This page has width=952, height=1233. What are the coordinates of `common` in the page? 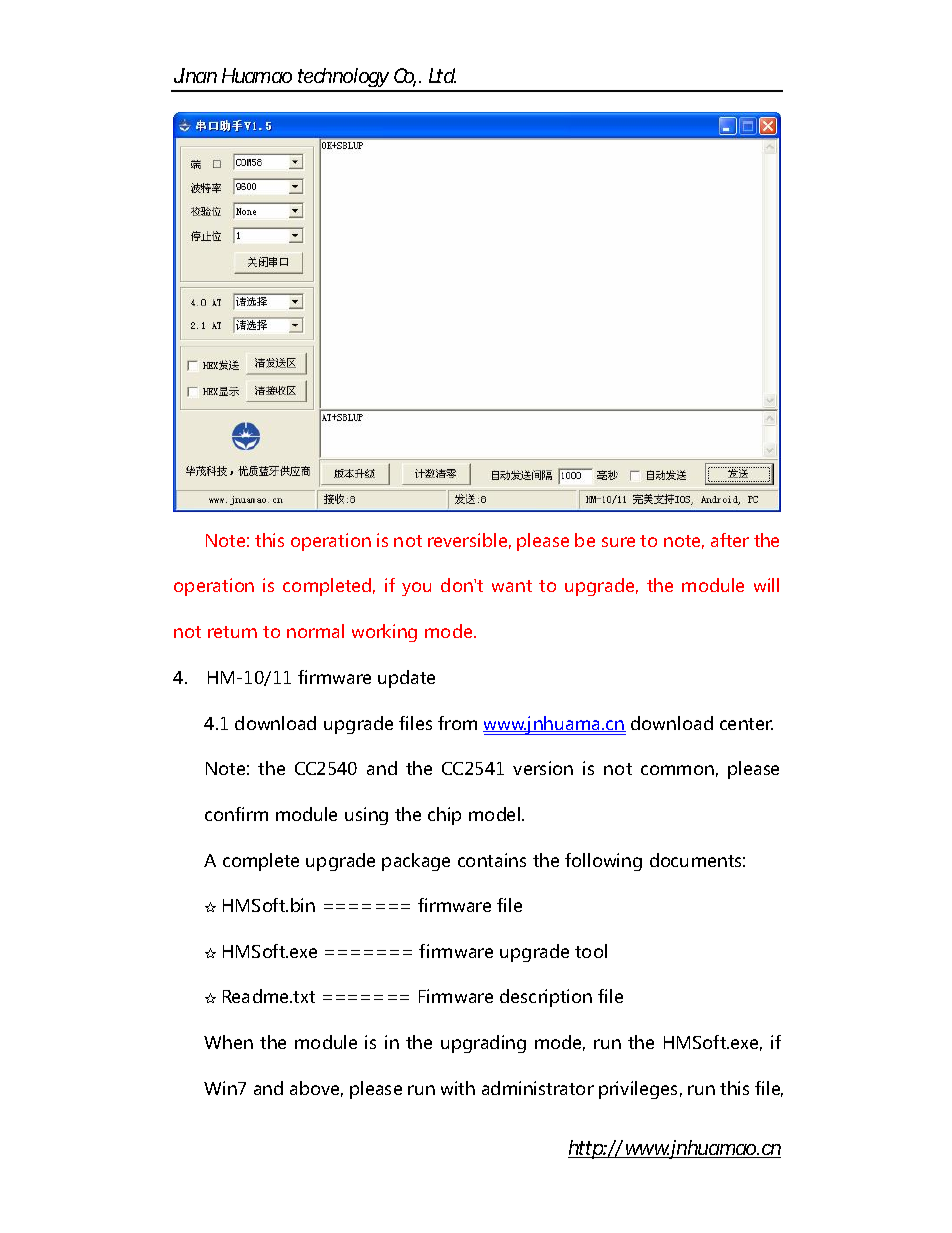 It's located at (677, 770).
